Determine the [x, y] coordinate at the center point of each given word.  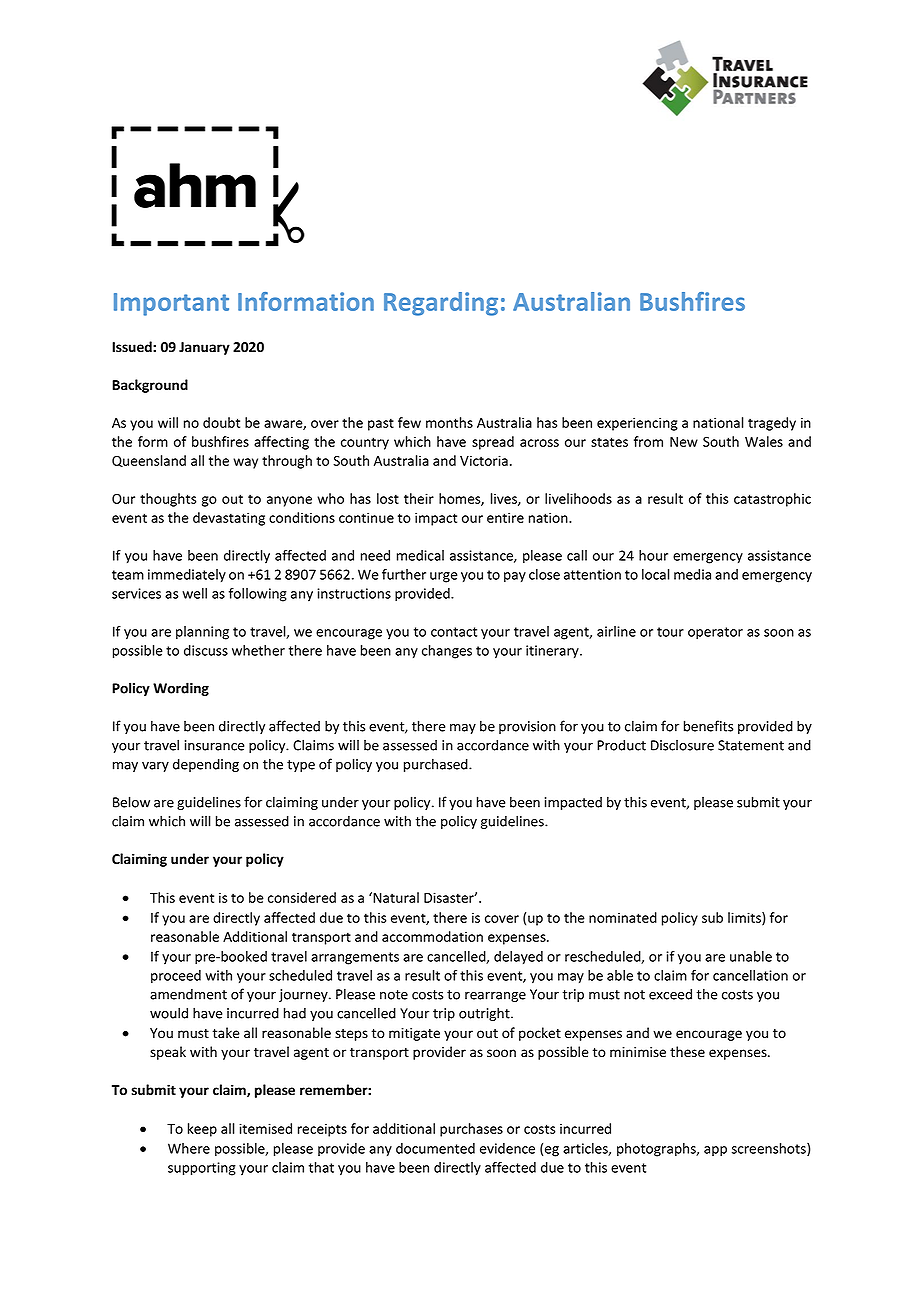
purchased [437, 765]
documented [435, 1148]
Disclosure [682, 745]
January [204, 348]
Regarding [441, 304]
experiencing [637, 424]
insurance [214, 745]
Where [189, 1148]
